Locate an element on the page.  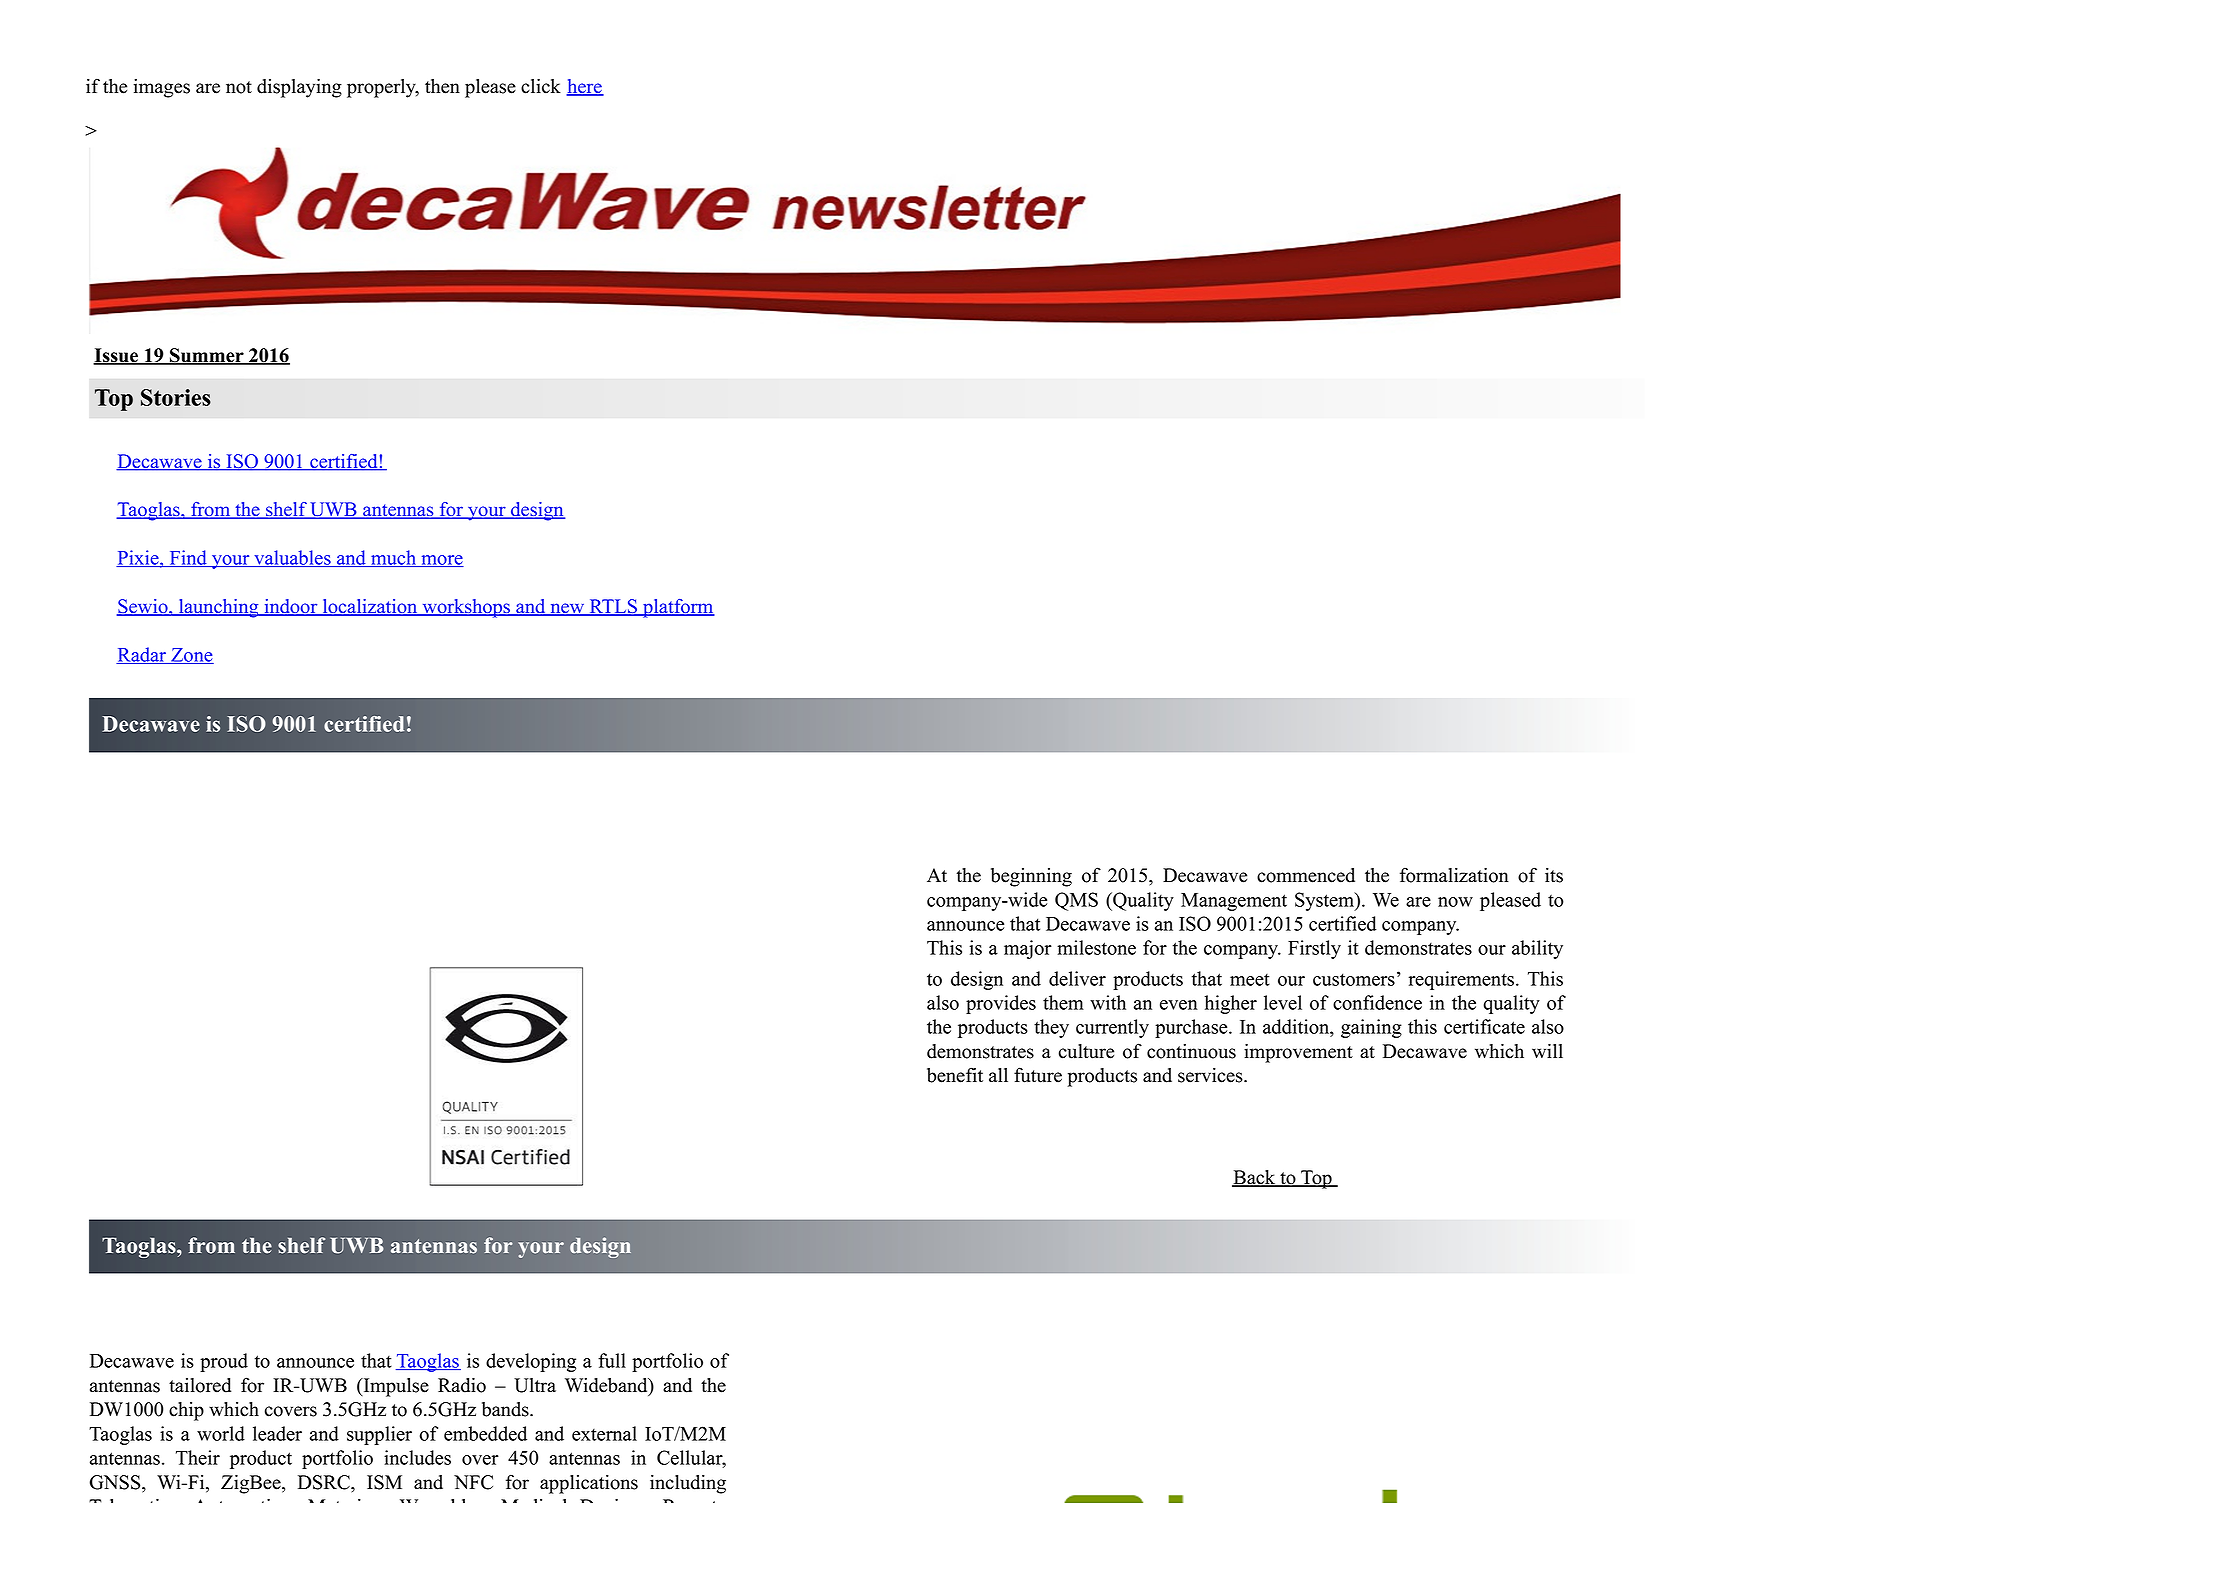
Back is located at coordinates (1255, 1178).
